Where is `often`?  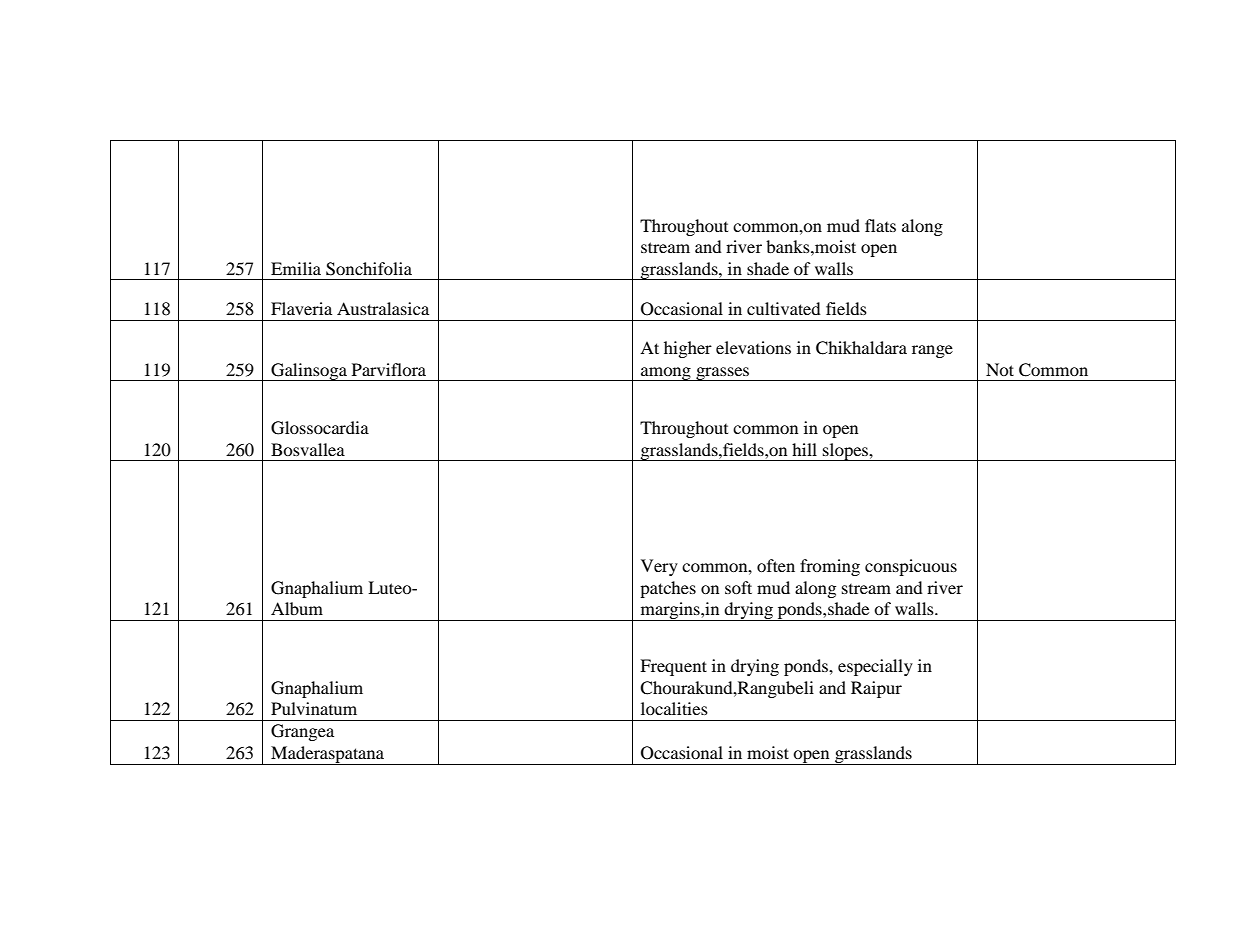
often is located at coordinates (776, 565).
